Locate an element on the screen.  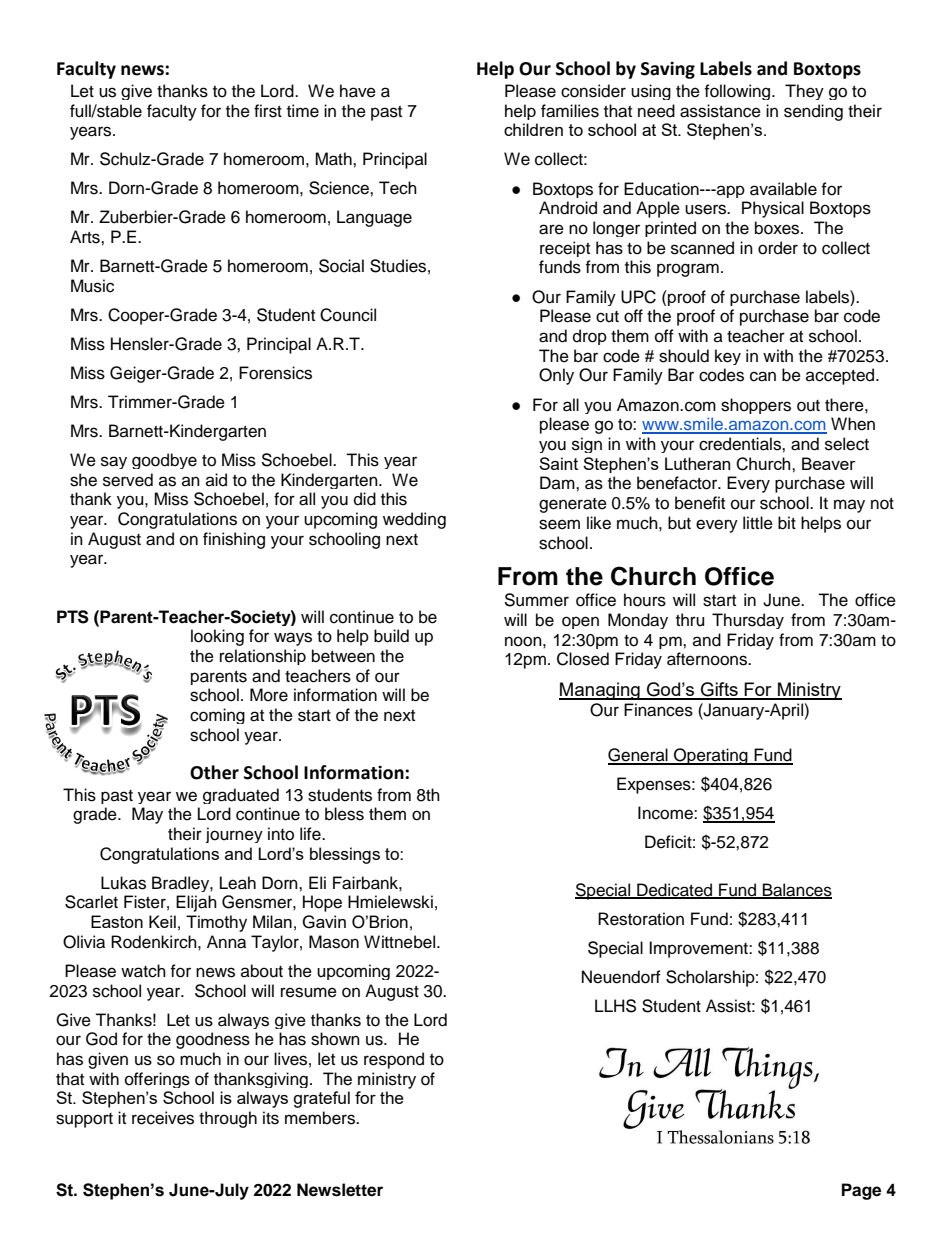
Page is located at coordinates (861, 1191).
